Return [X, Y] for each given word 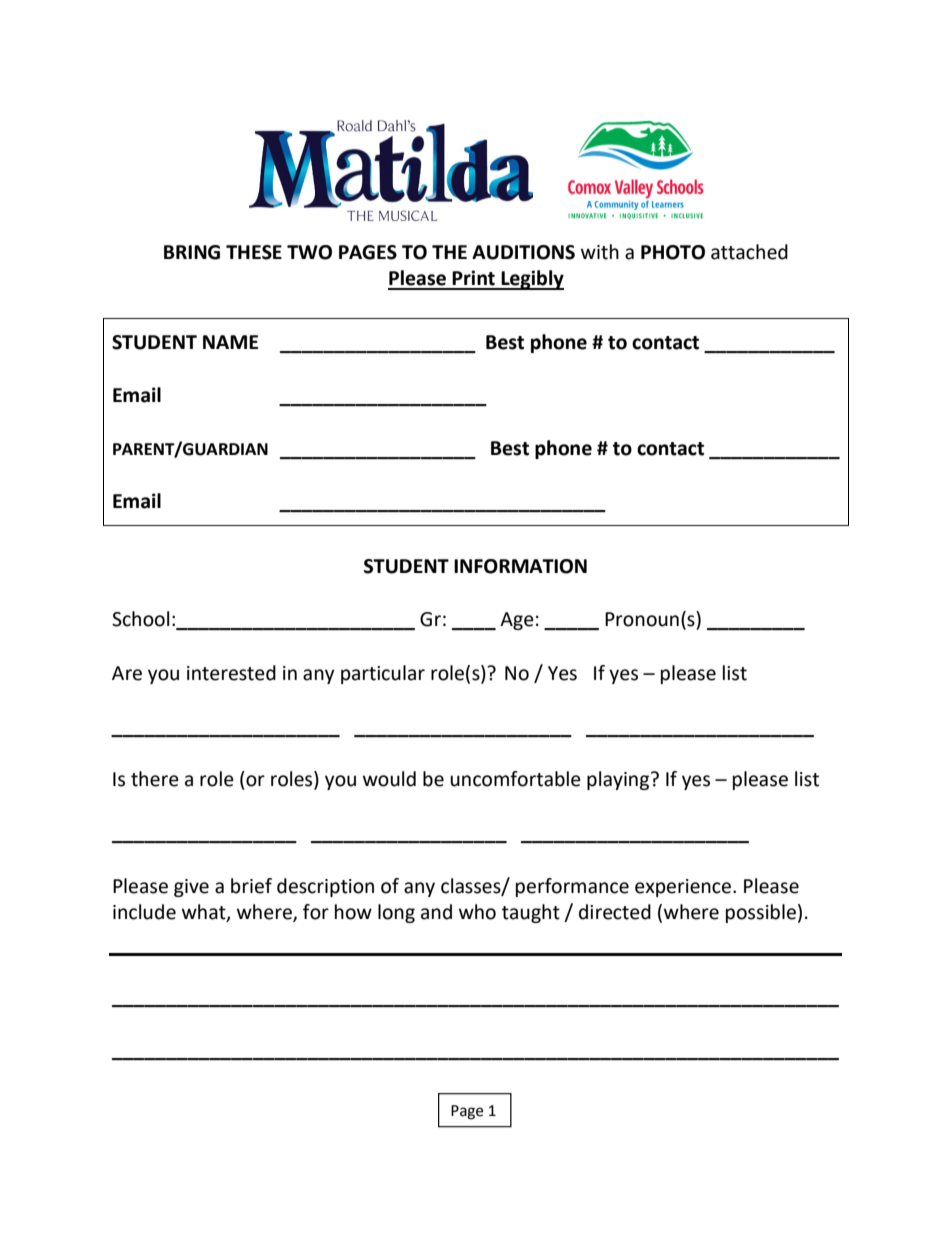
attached [749, 252]
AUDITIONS [523, 252]
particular [383, 674]
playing [619, 780]
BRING [192, 252]
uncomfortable [515, 779]
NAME [230, 342]
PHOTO [673, 252]
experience [684, 888]
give [191, 888]
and [436, 912]
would [389, 779]
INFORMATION [520, 566]
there [155, 779]
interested [231, 673]
